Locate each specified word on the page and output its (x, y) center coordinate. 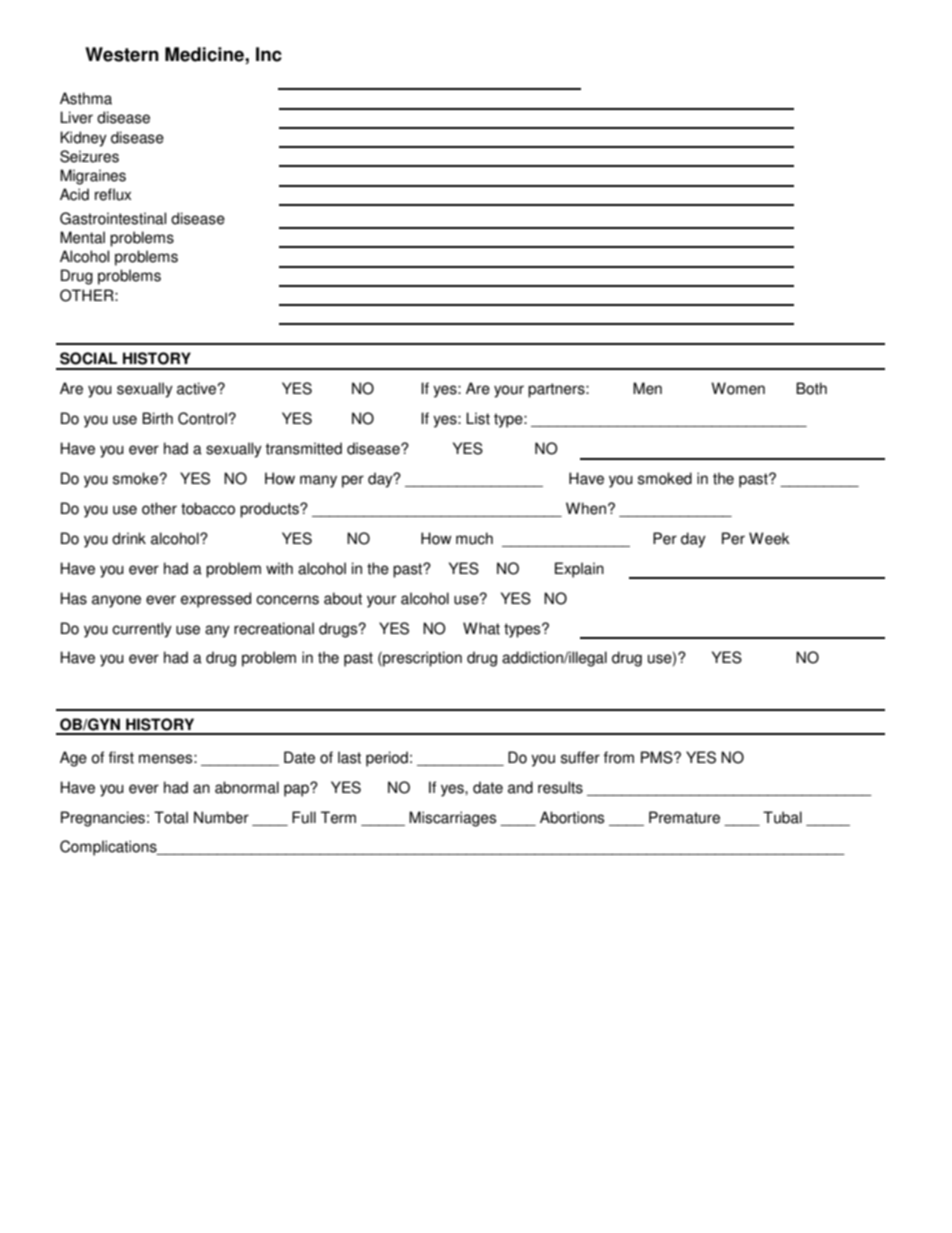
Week (769, 538)
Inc (269, 54)
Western (122, 54)
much (474, 538)
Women (738, 388)
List (478, 418)
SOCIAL (88, 358)
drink (129, 538)
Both (811, 388)
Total (171, 817)
